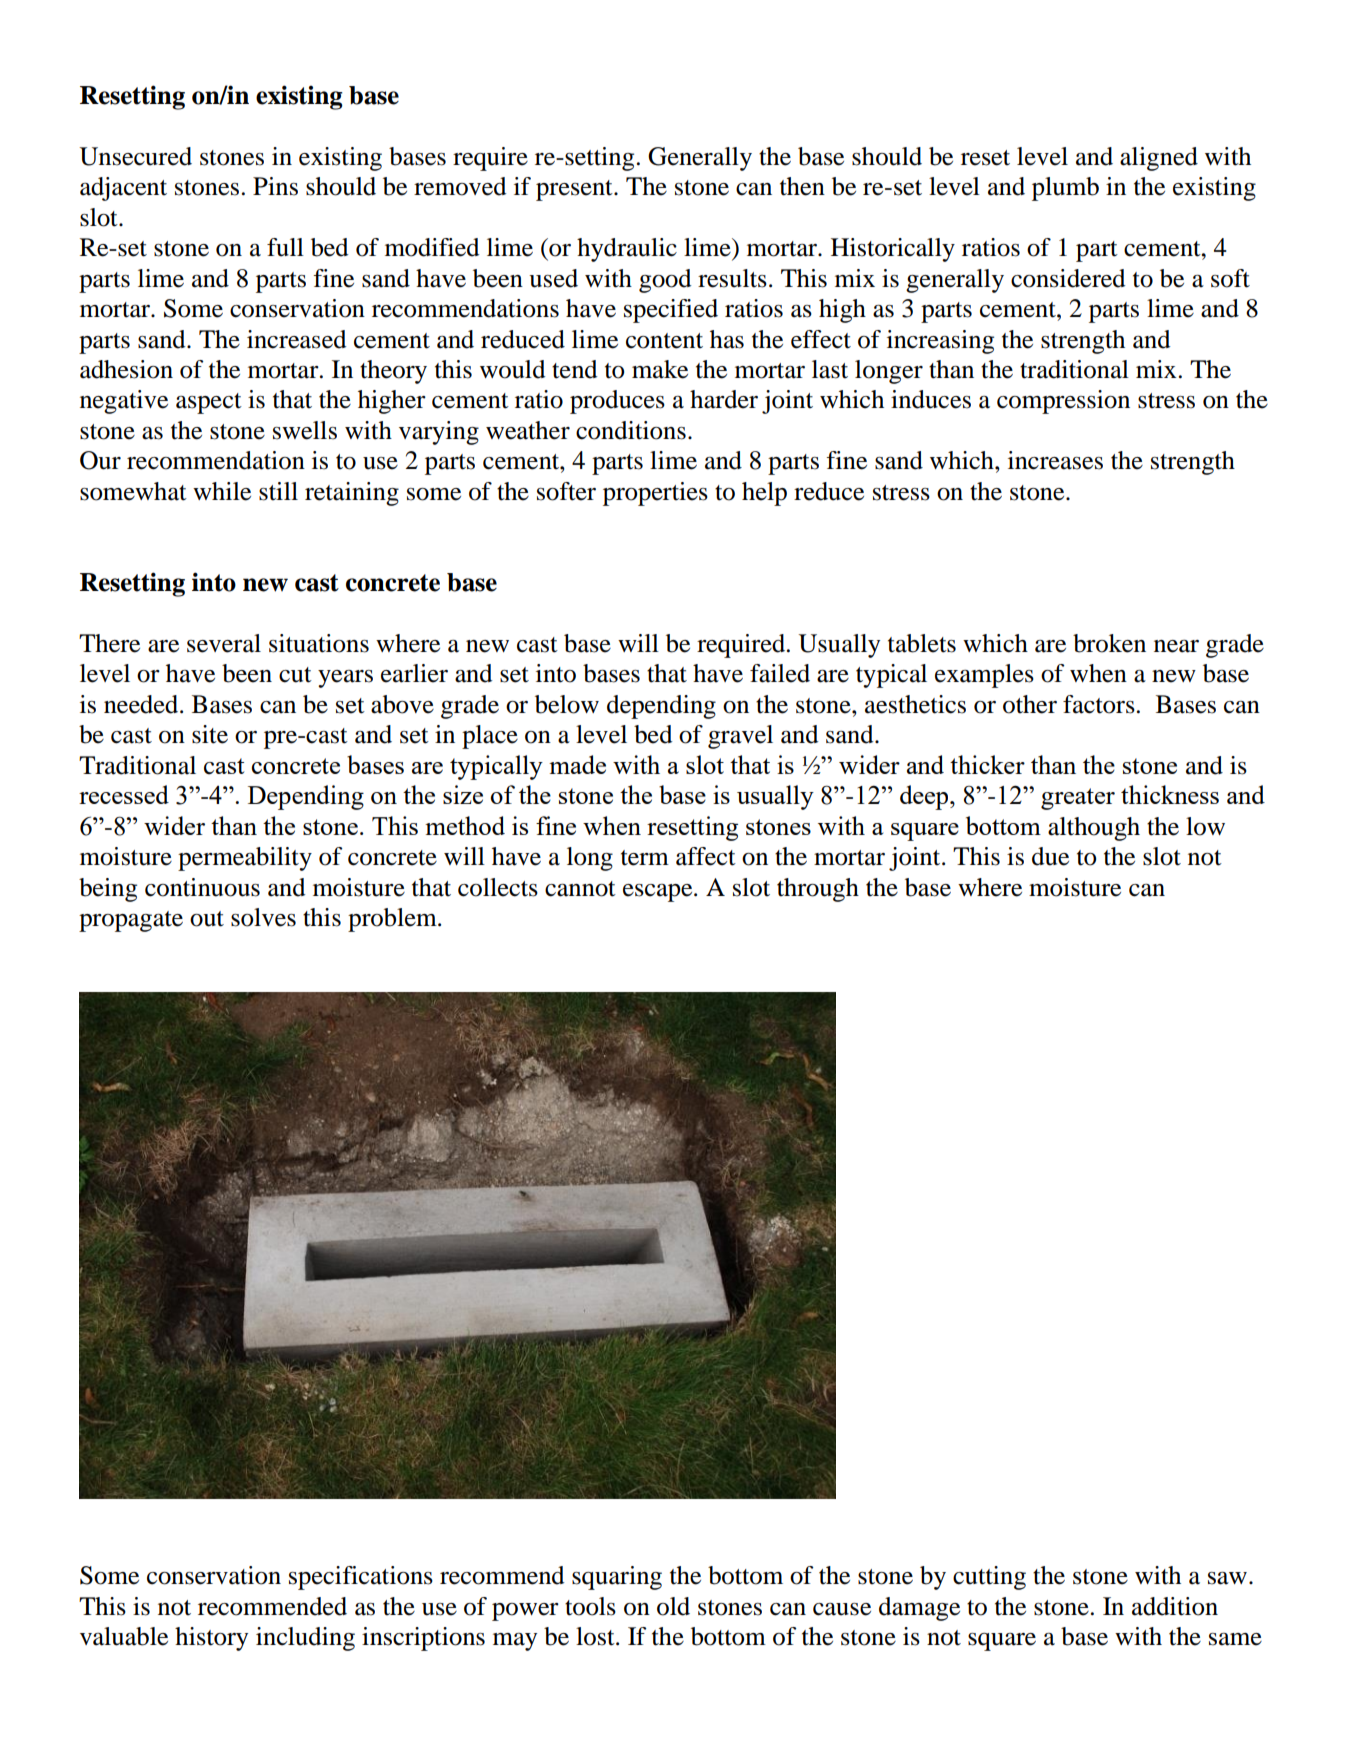 This screenshot has width=1350, height=1747. What do you see at coordinates (617, 1578) in the screenshot?
I see `squaring` at bounding box center [617, 1578].
